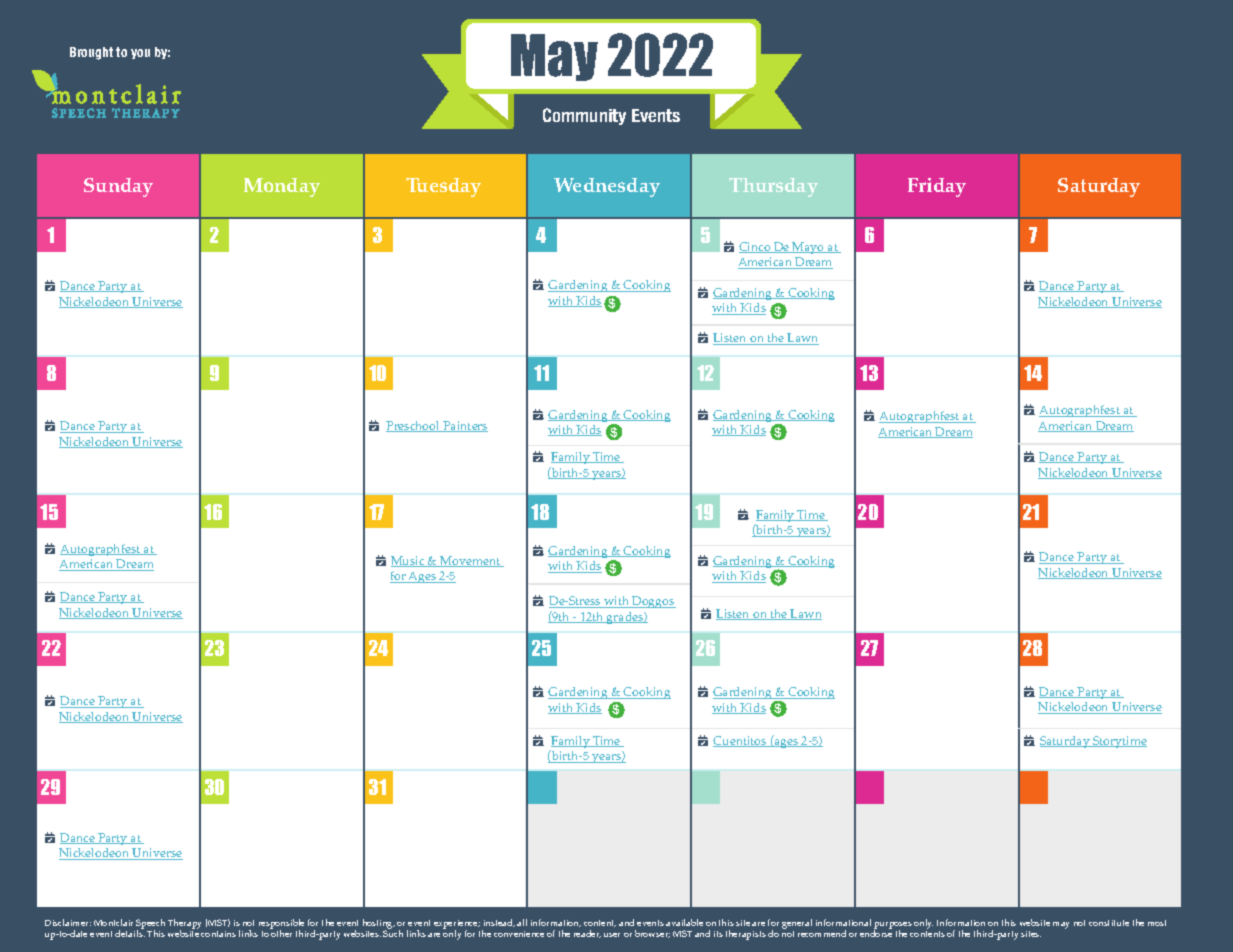 The width and height of the screenshot is (1233, 952). What do you see at coordinates (414, 426) in the screenshot?
I see `Preschool` at bounding box center [414, 426].
